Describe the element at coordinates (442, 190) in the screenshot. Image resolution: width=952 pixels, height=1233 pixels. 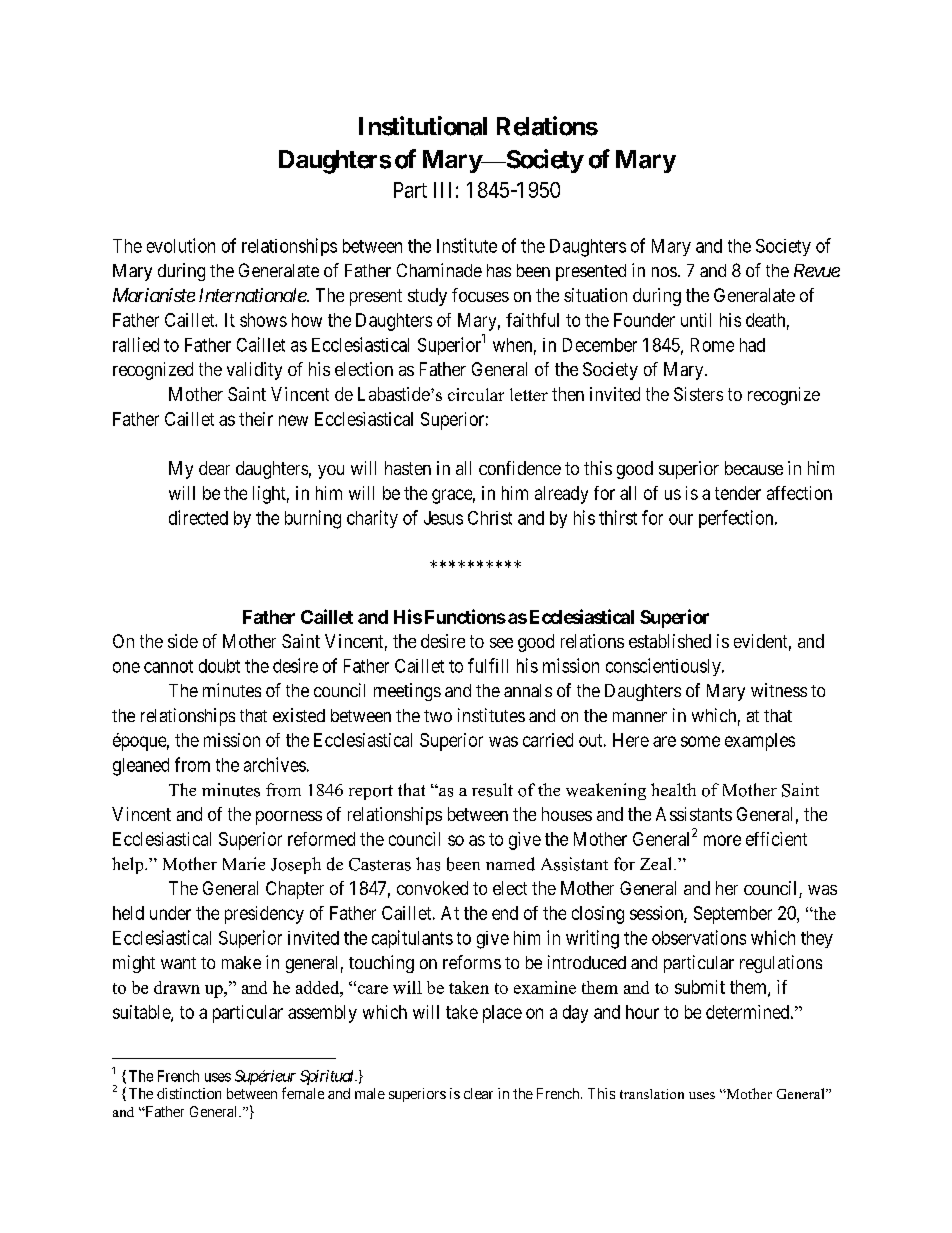
I see `III` at that location.
